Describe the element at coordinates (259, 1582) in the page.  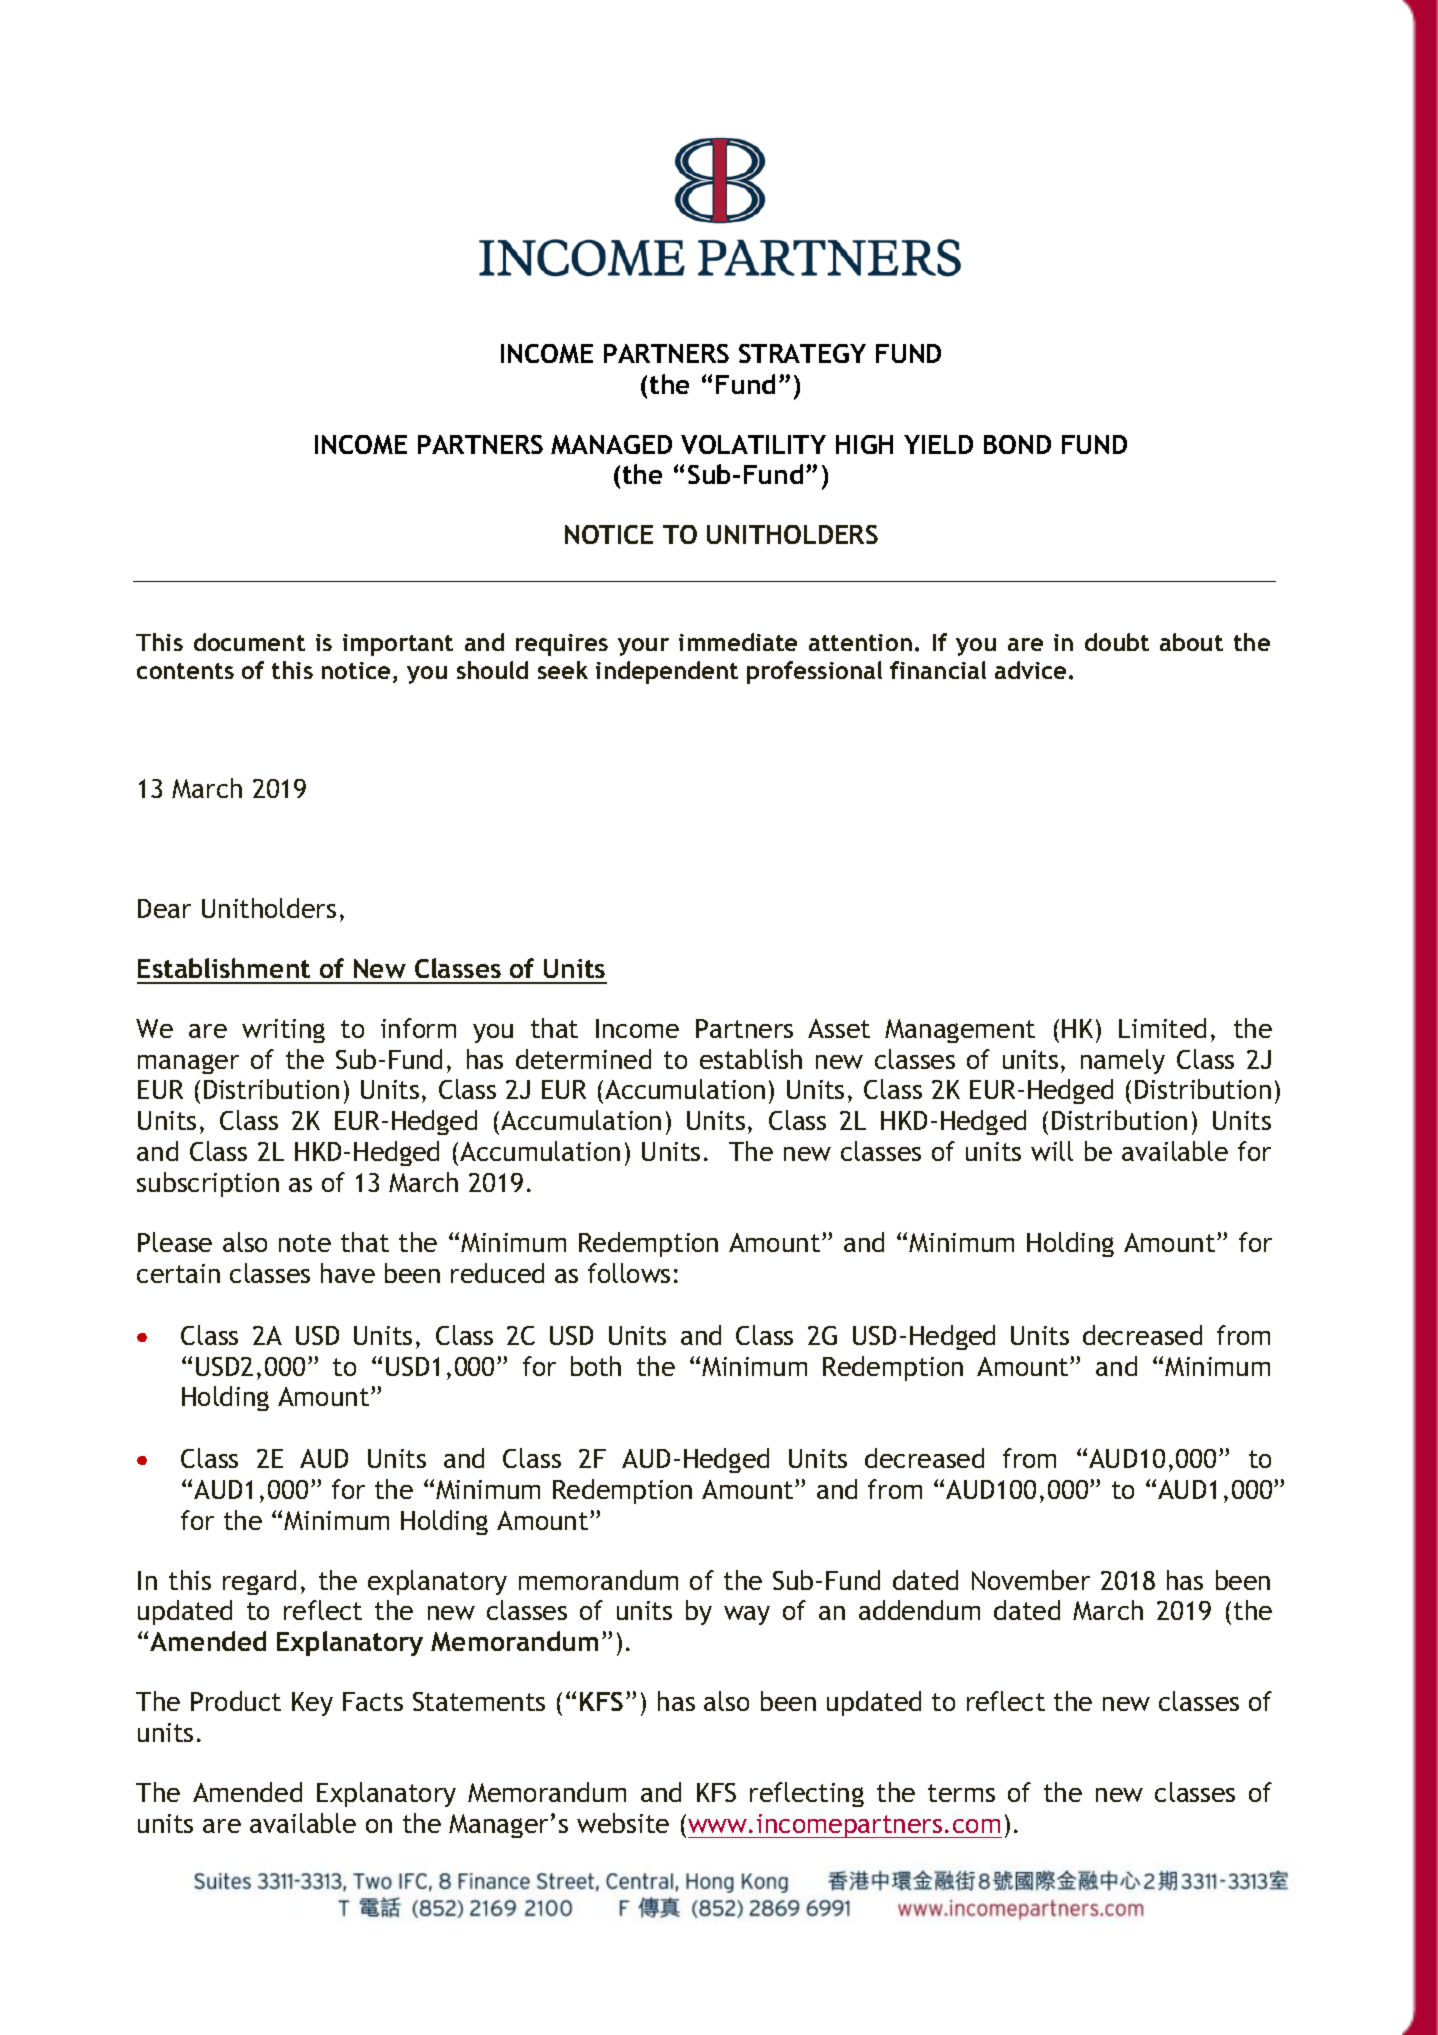
I see `regard` at that location.
